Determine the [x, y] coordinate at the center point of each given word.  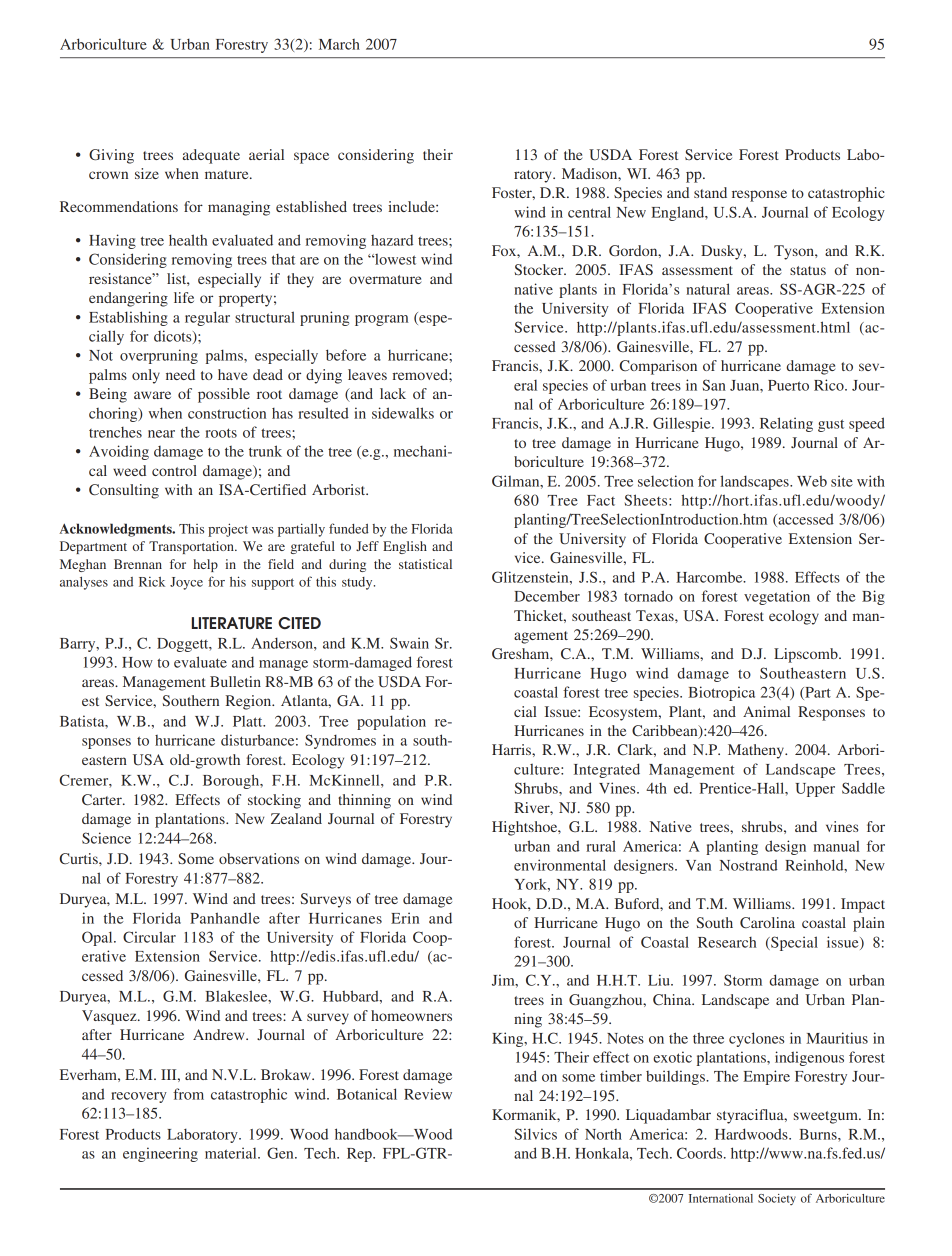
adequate [211, 156]
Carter [103, 800]
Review [428, 1094]
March [339, 44]
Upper [815, 790]
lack [393, 393]
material [232, 1153]
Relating [786, 424]
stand [710, 192]
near [161, 434]
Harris [512, 749]
